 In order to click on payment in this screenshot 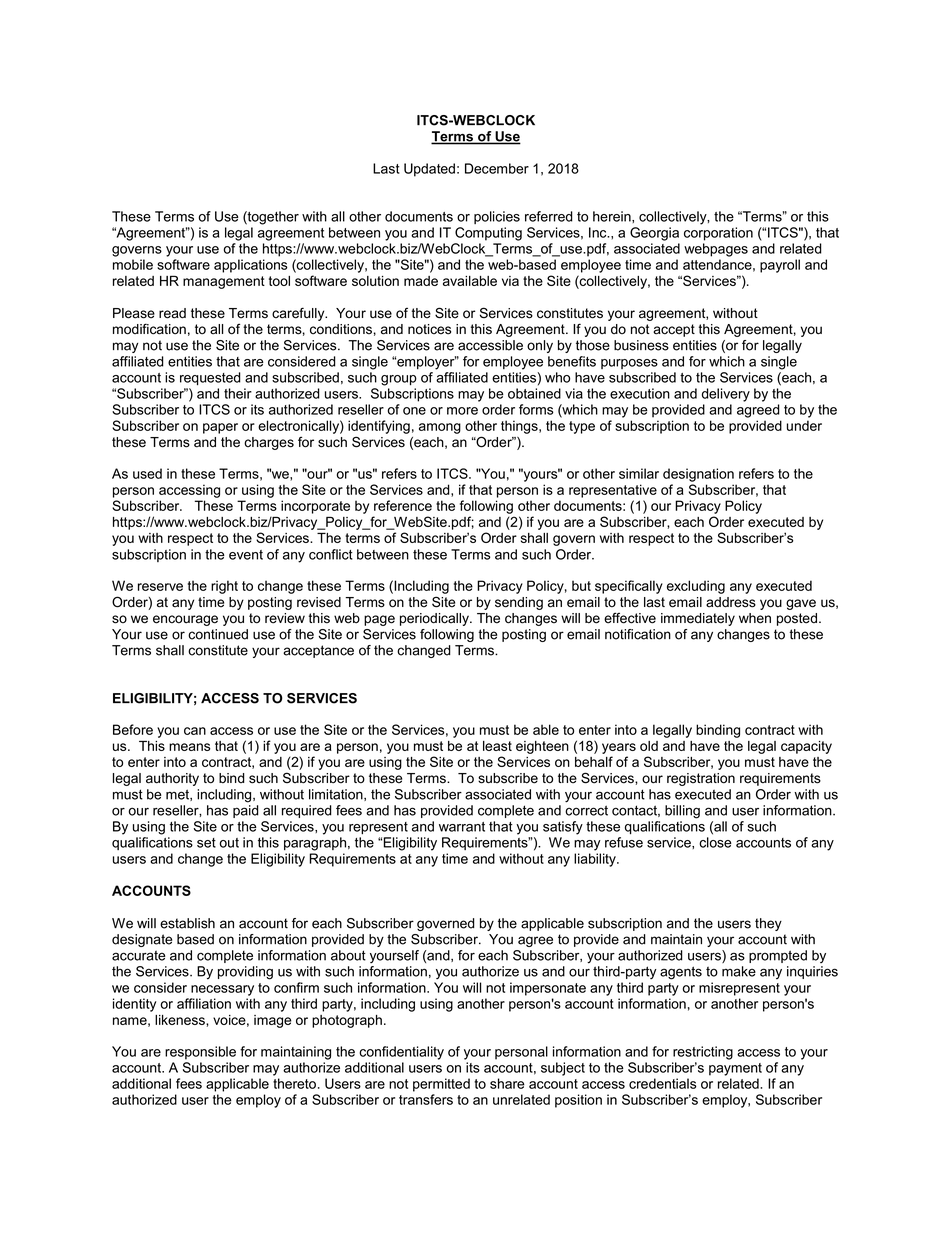, I will do `click(735, 1069)`.
